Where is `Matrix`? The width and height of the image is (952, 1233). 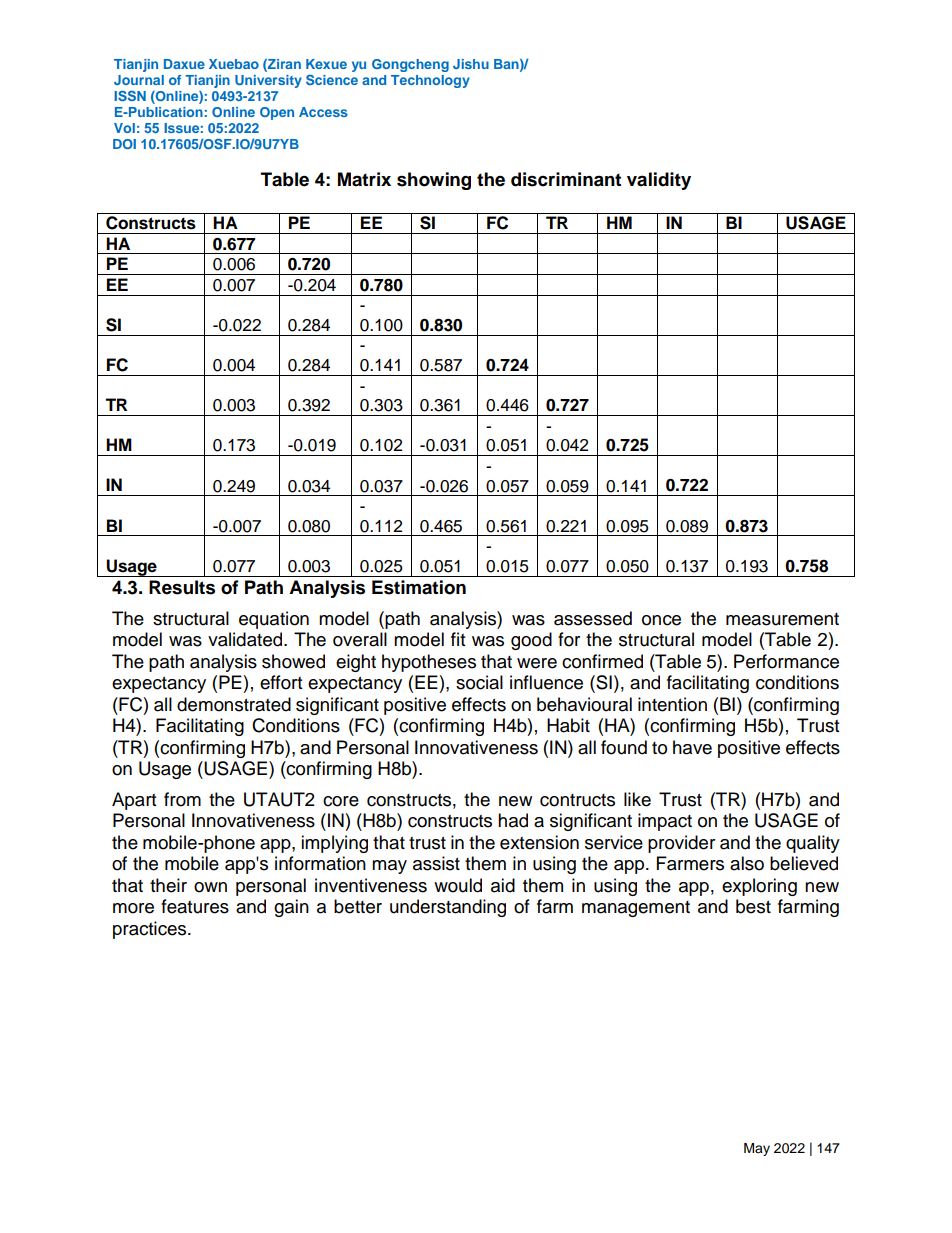 Matrix is located at coordinates (364, 179).
